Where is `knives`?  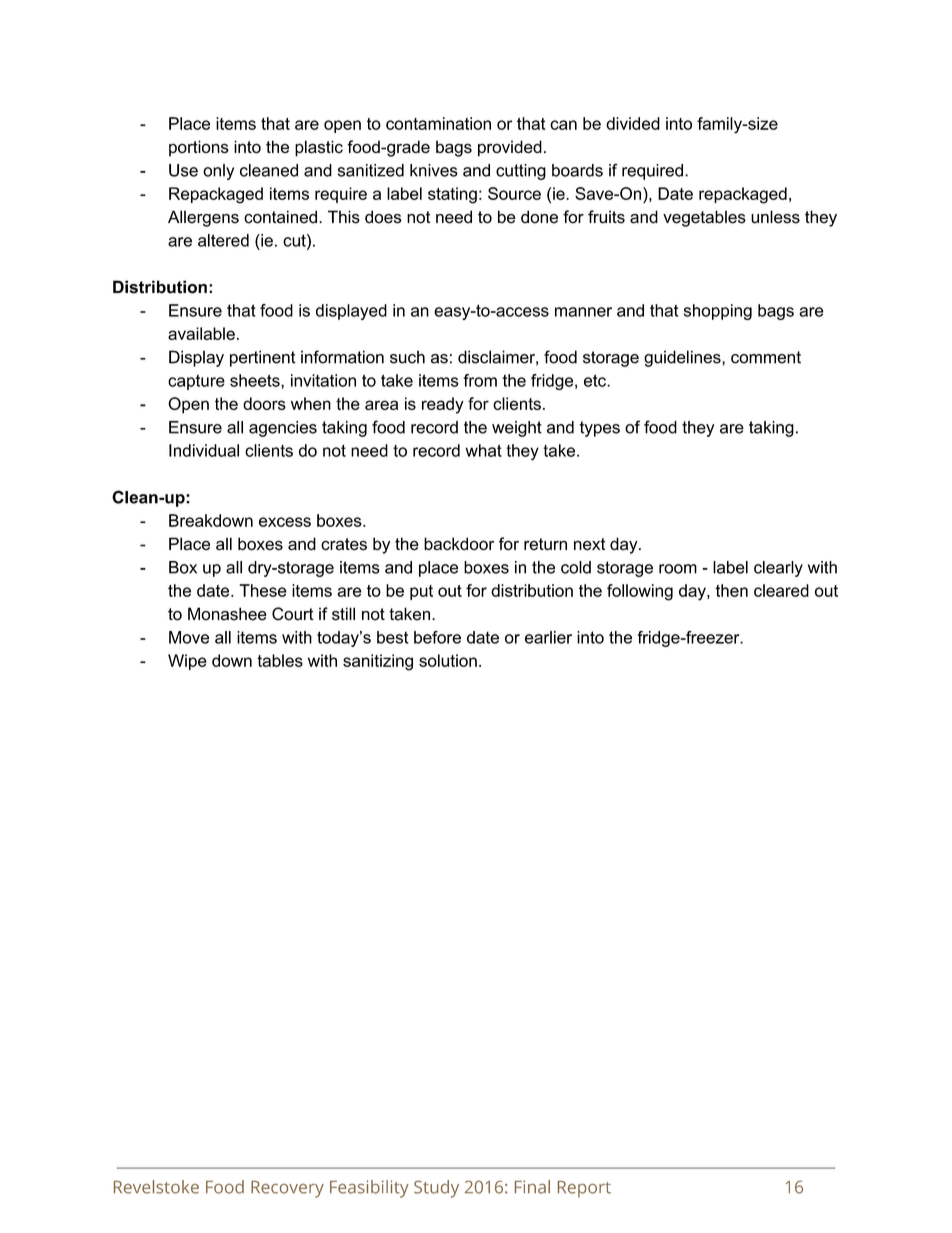 knives is located at coordinates (434, 170).
